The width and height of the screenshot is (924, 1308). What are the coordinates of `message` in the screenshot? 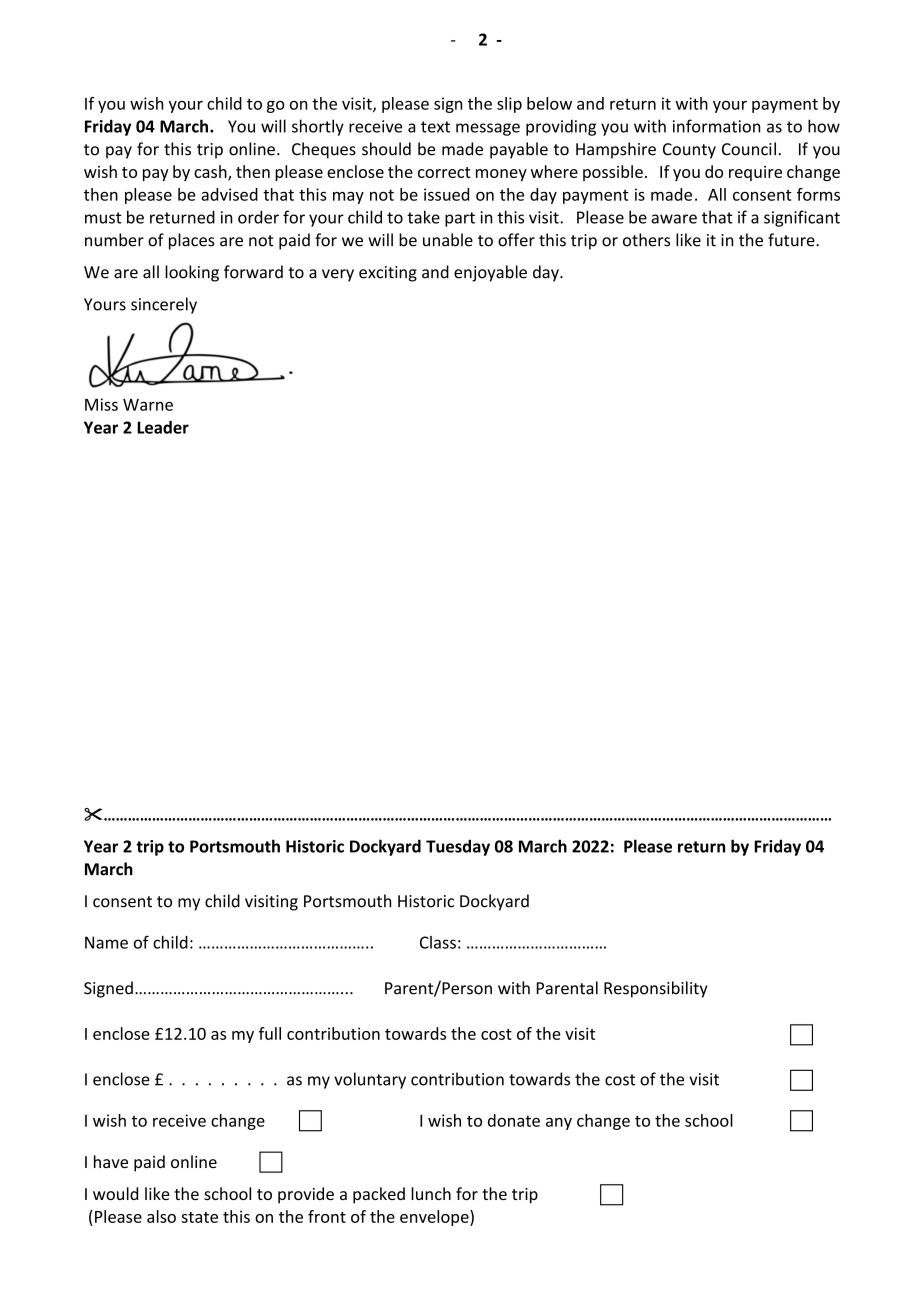 It's located at (488, 129).
